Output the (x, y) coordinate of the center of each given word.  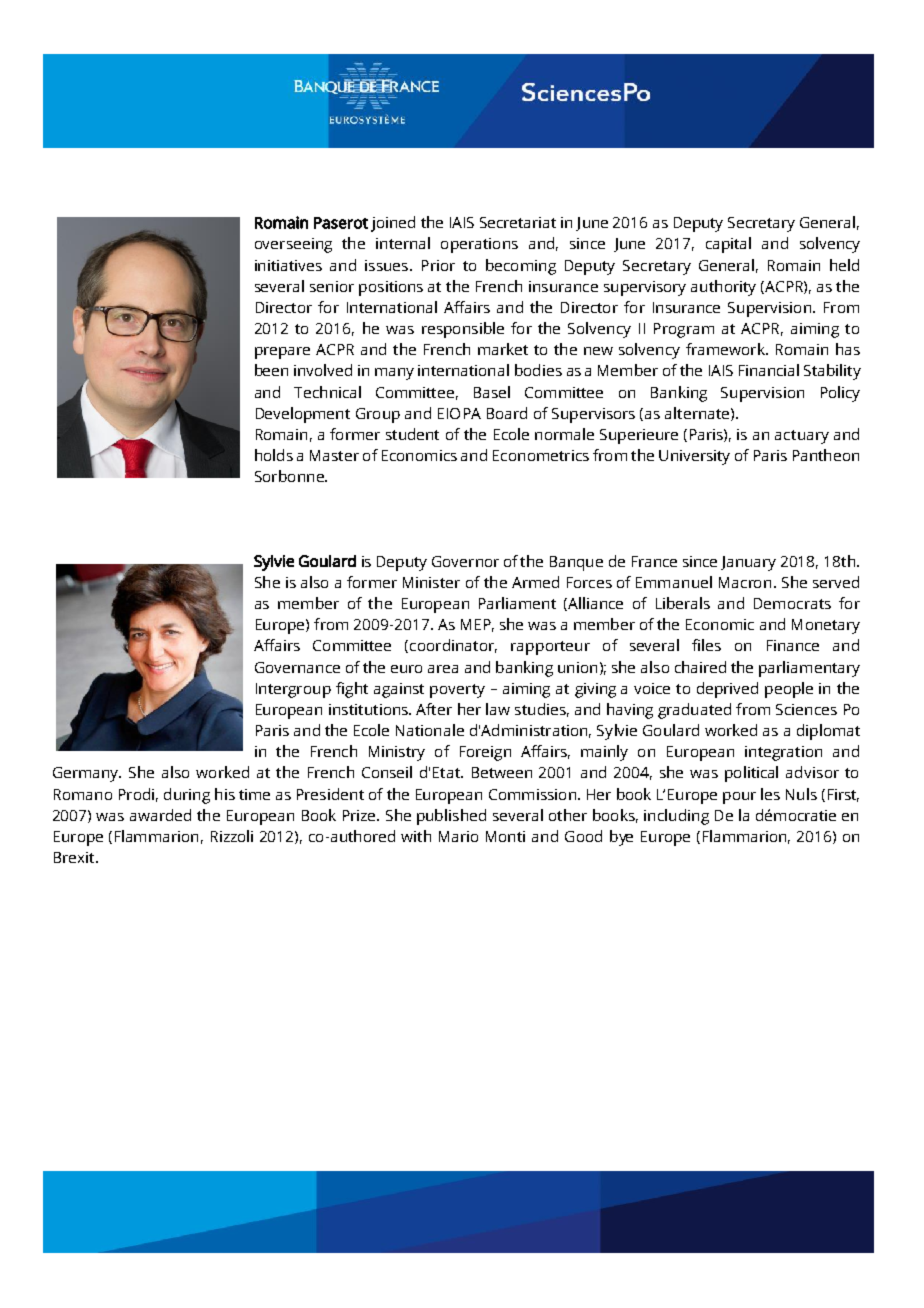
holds (274, 455)
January (748, 563)
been (271, 370)
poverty (457, 691)
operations (479, 245)
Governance (297, 667)
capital (728, 245)
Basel (492, 392)
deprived (727, 690)
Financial (769, 370)
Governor (465, 561)
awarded (160, 815)
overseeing (293, 245)
